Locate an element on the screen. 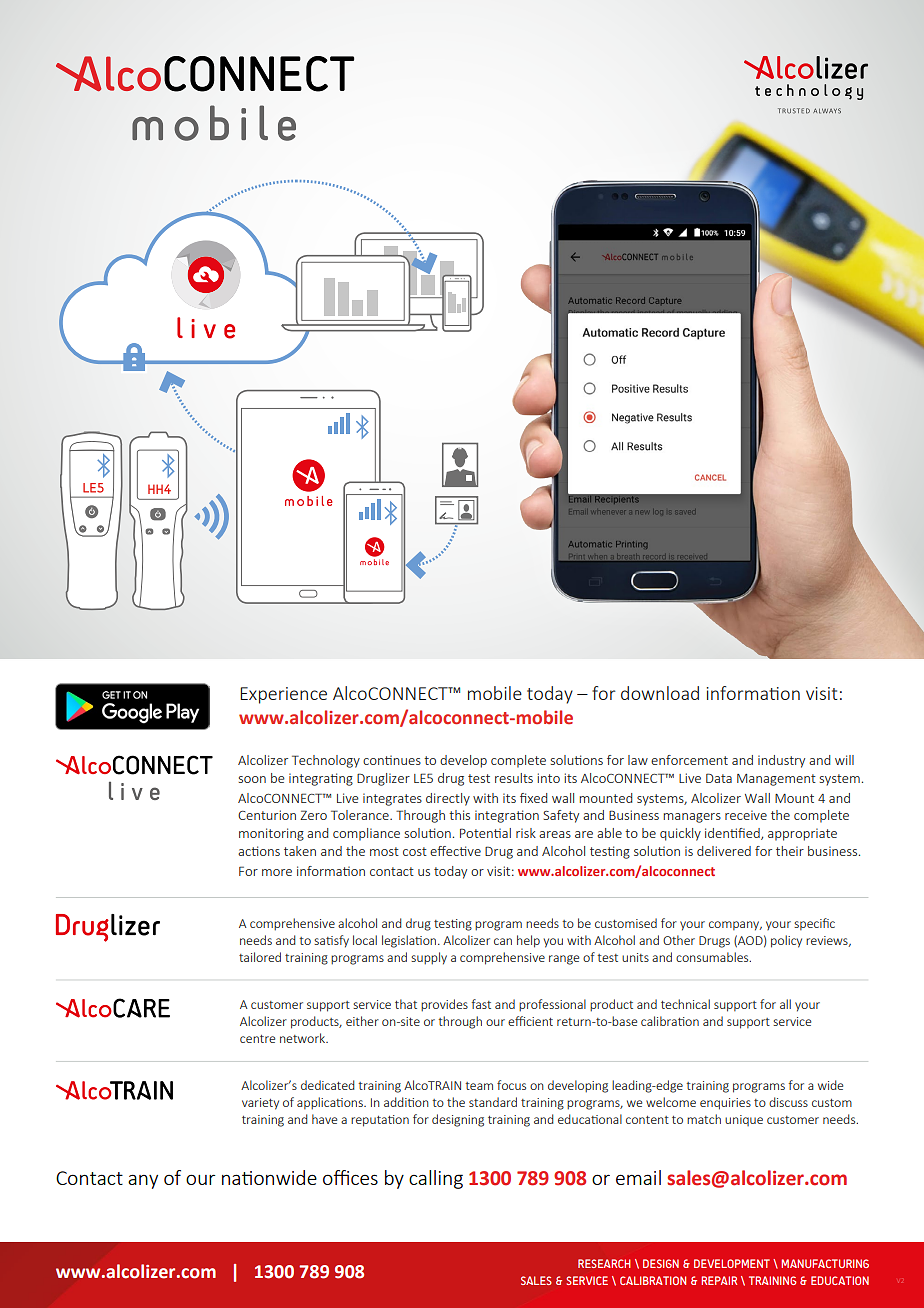 This screenshot has height=1308, width=924. MANUFACTURING is located at coordinates (825, 1263).
